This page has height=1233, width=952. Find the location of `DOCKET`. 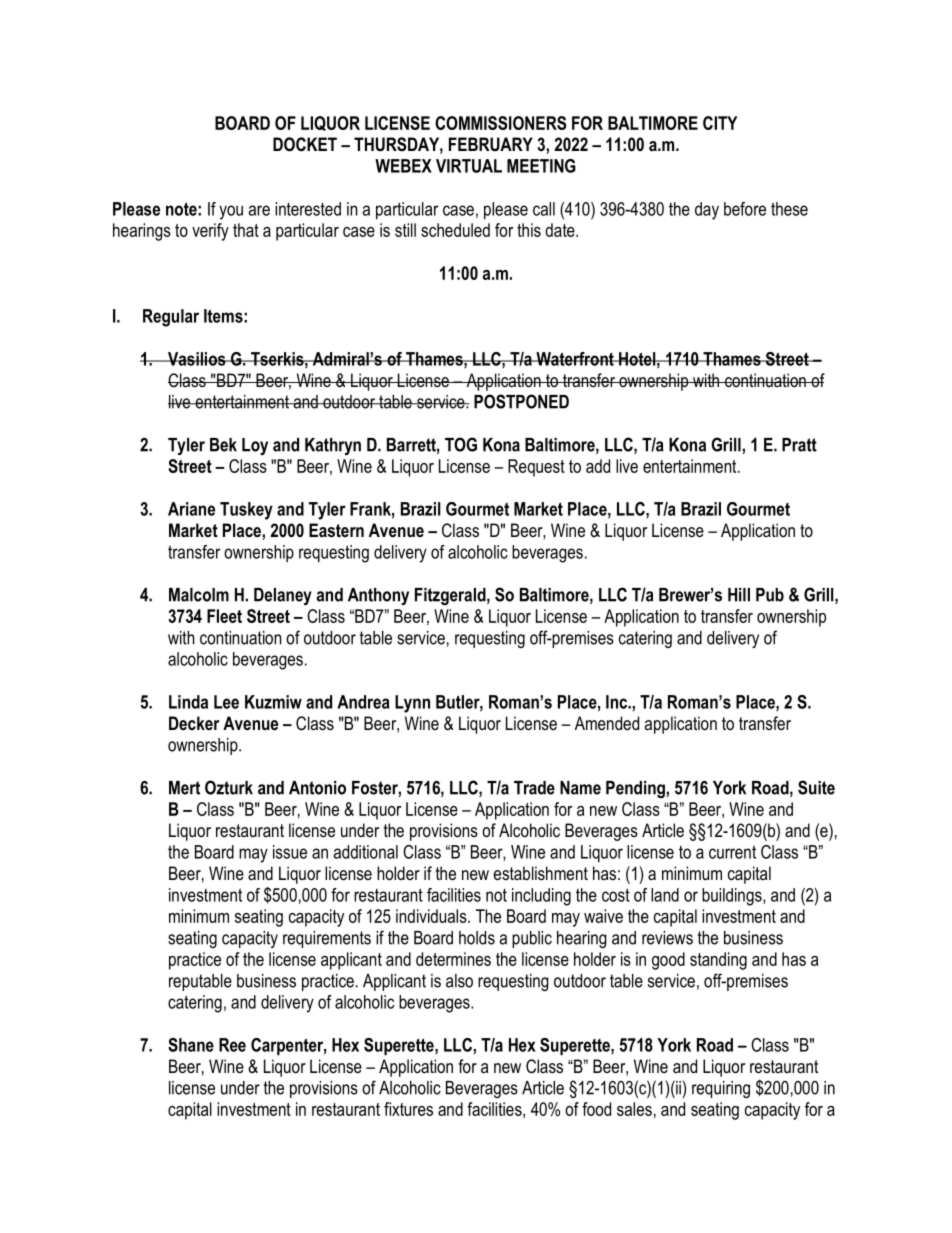

DOCKET is located at coordinates (305, 144).
